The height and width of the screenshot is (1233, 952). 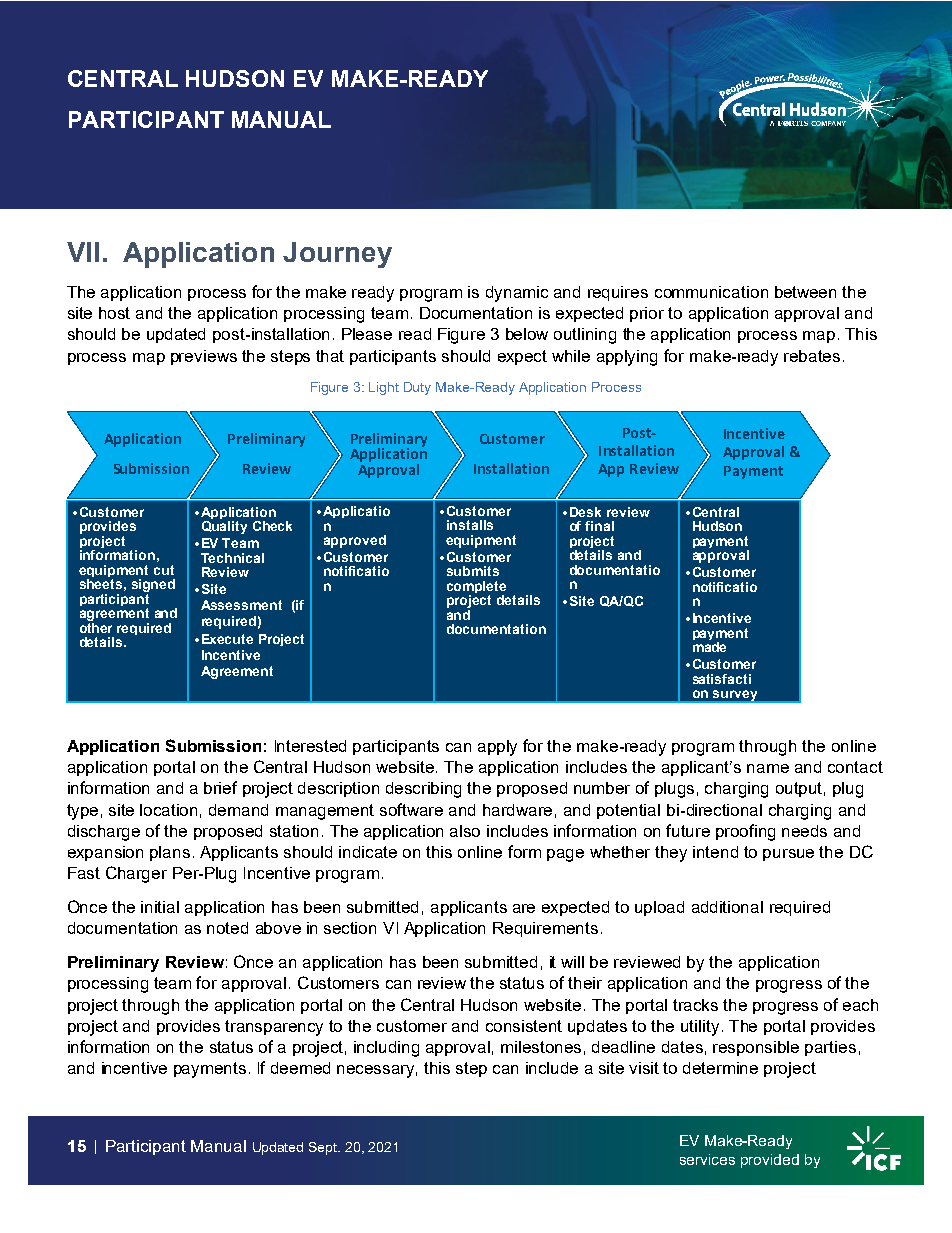 I want to click on between, so click(x=805, y=292).
